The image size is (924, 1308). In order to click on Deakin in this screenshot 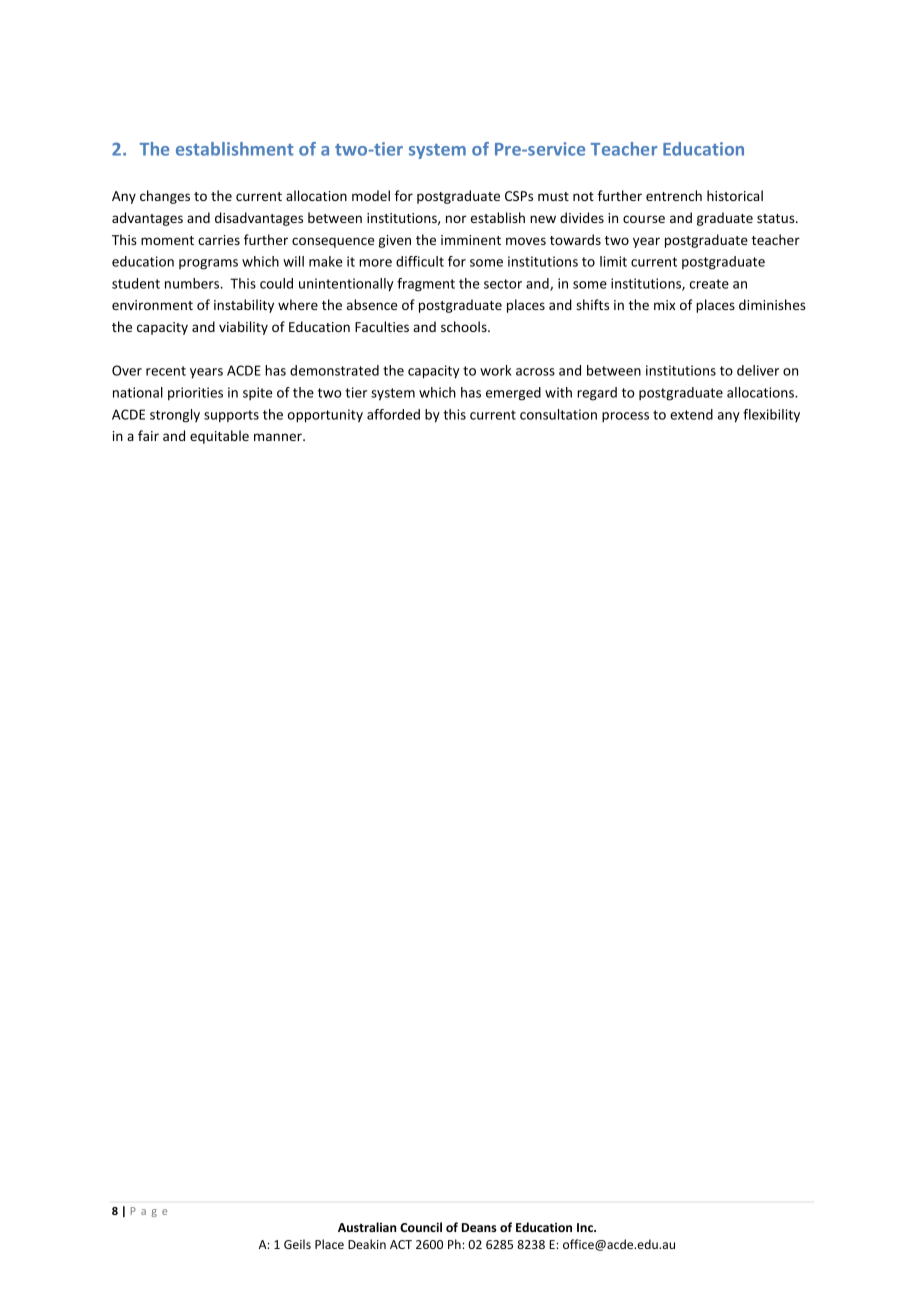, I will do `click(367, 1244)`.
